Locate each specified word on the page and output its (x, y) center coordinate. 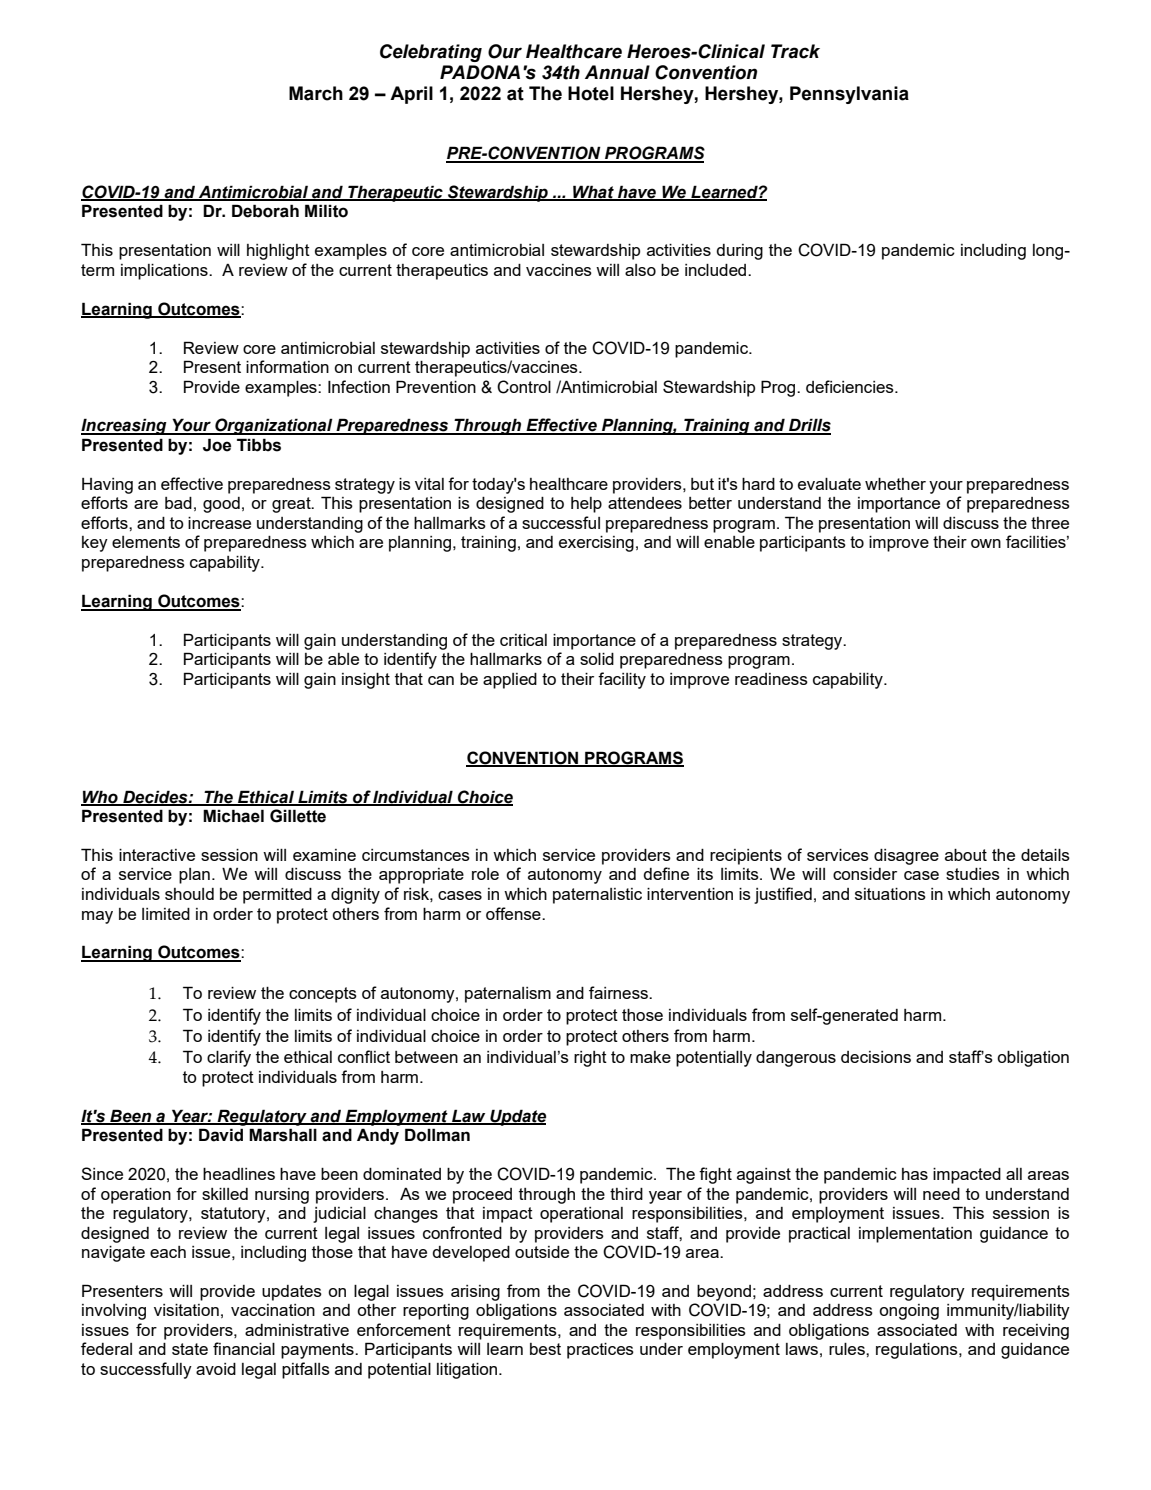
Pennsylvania (849, 95)
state (190, 1349)
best (545, 1349)
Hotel (591, 93)
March (316, 93)
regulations (918, 1351)
